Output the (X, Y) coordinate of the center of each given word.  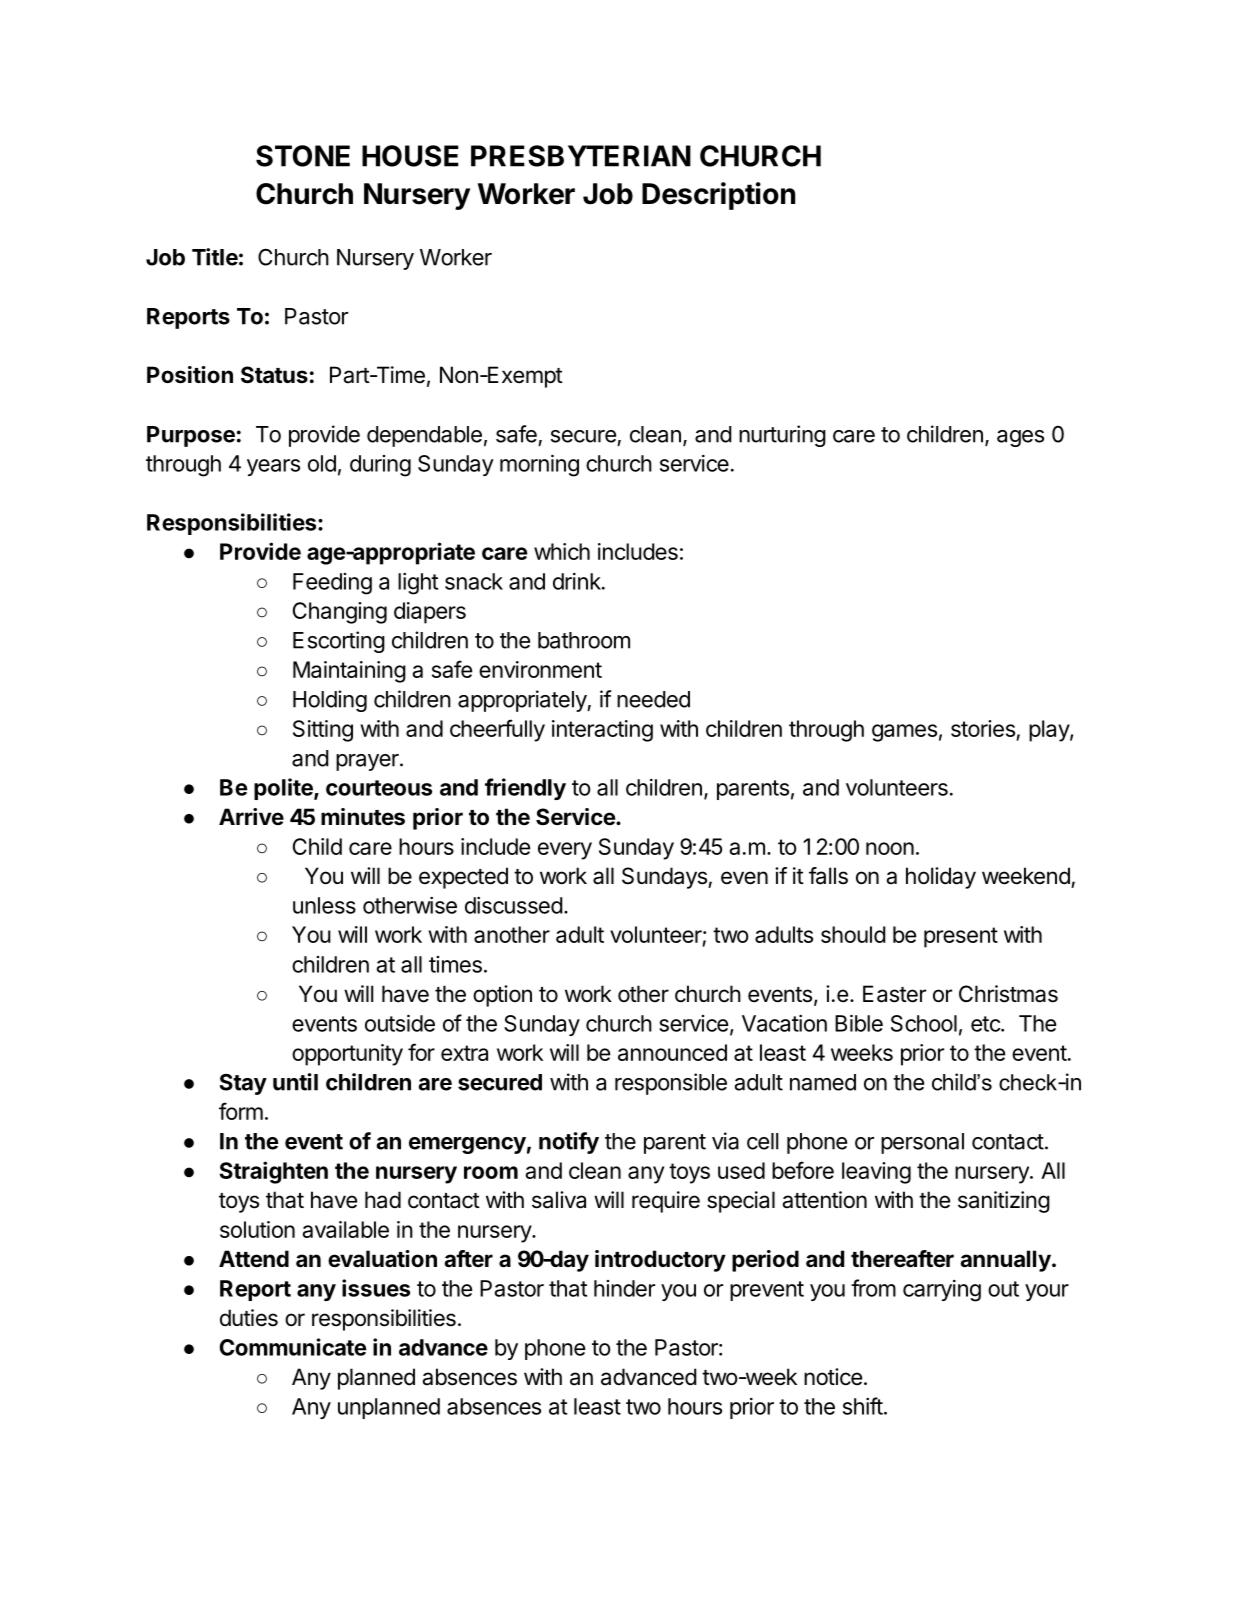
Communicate (293, 1347)
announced (672, 1052)
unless (324, 905)
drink (578, 581)
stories (983, 728)
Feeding (332, 584)
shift (863, 1406)
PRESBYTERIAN (581, 156)
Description (718, 196)
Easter (894, 994)
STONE (303, 156)
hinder (624, 1288)
